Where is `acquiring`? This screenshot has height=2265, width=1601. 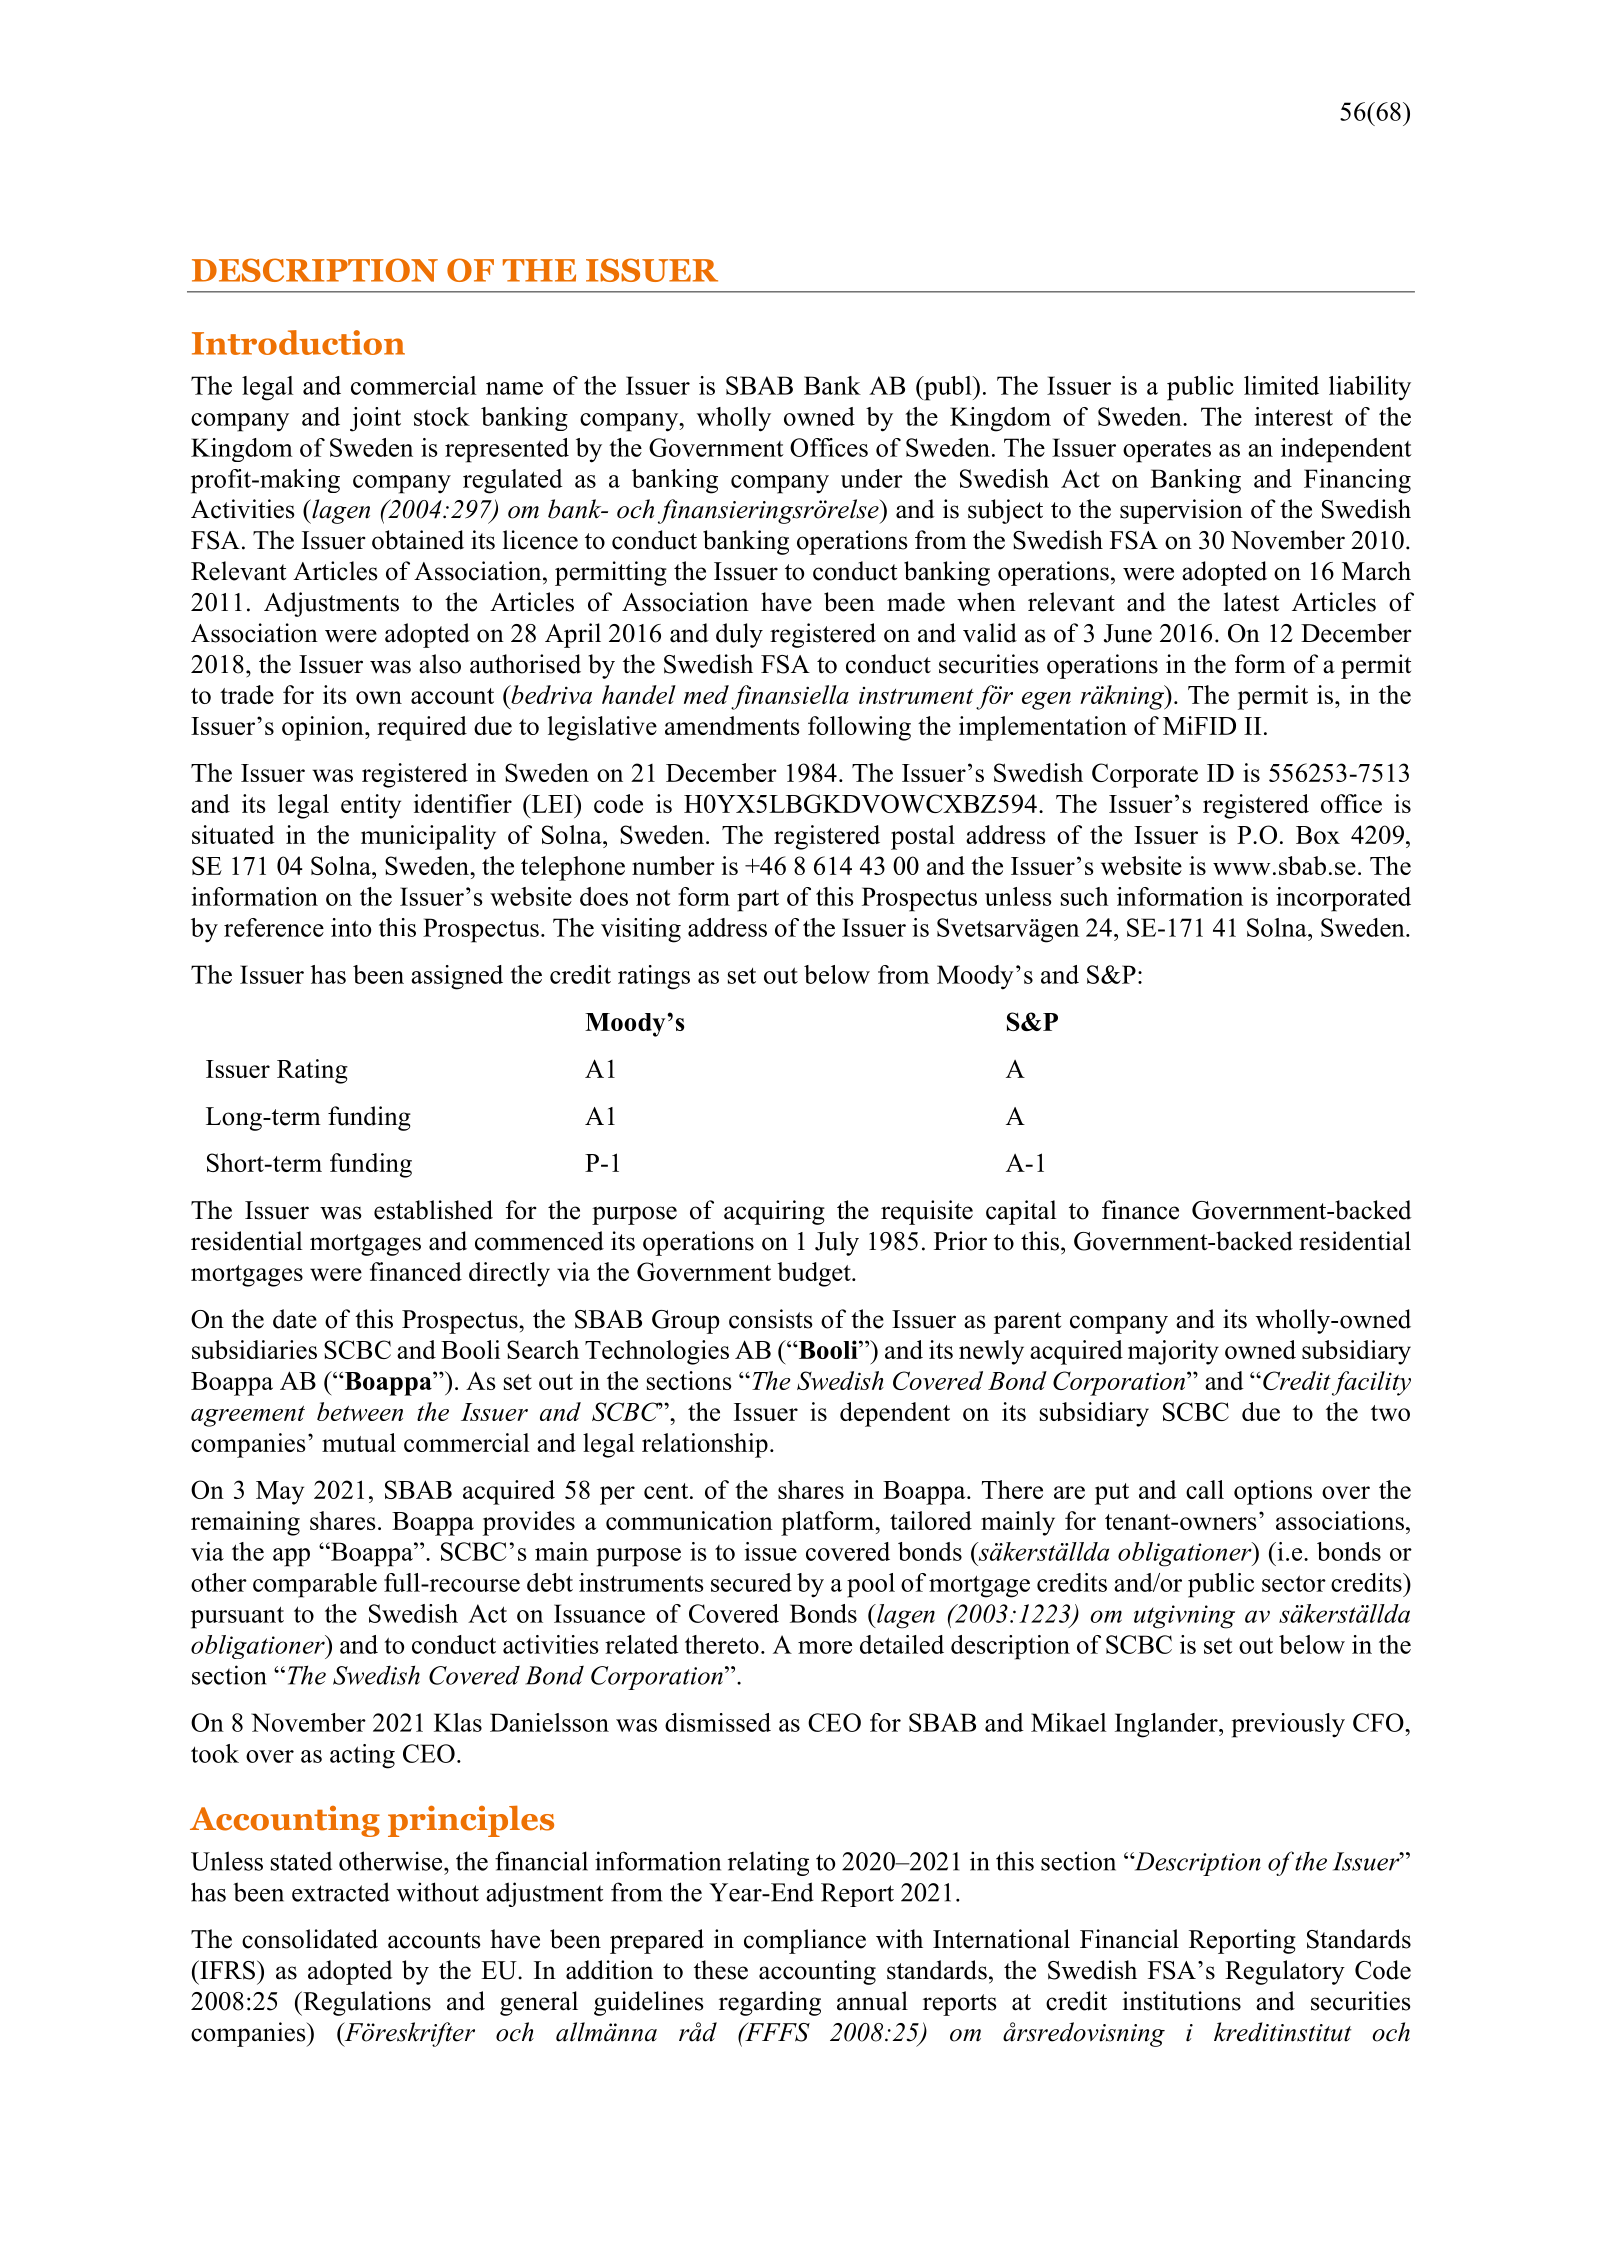
acquiring is located at coordinates (774, 1212).
